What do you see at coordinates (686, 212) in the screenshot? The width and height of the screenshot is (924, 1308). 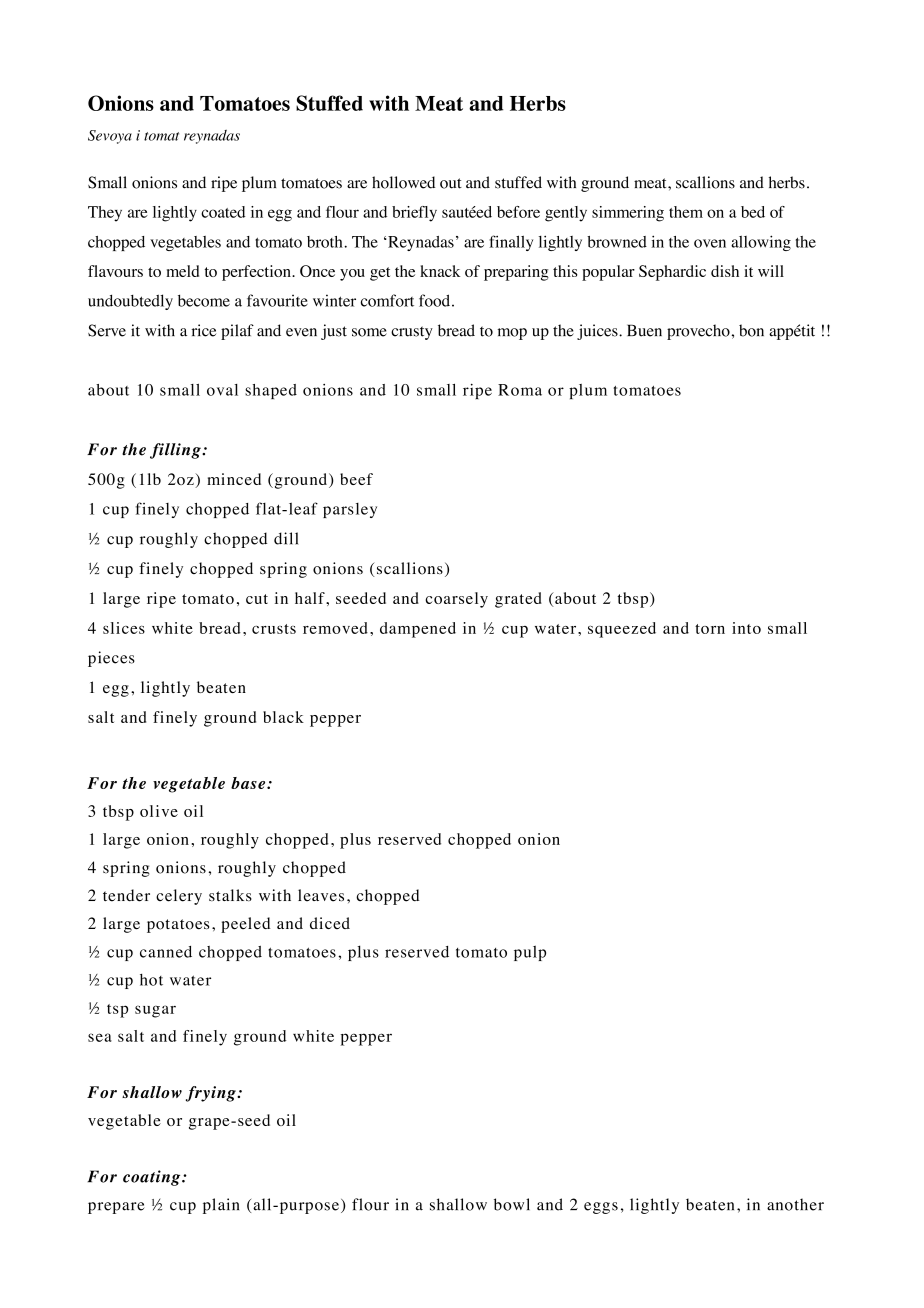 I see `them` at bounding box center [686, 212].
